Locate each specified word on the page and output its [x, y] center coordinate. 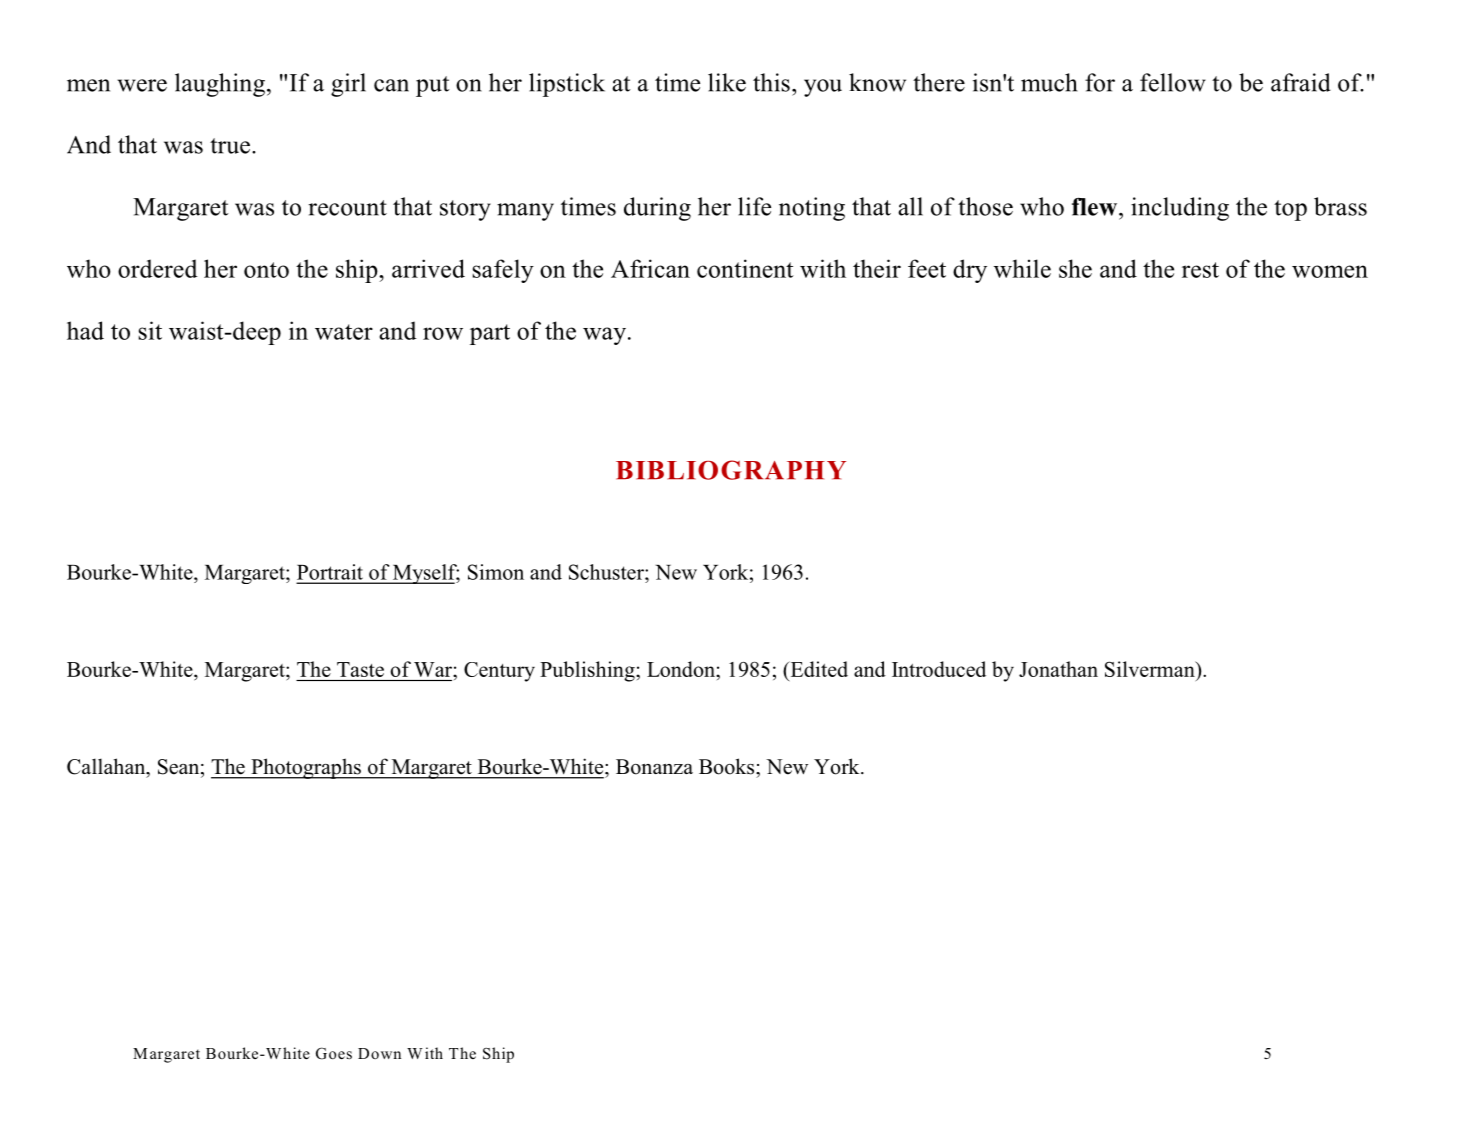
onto [266, 270]
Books [728, 766]
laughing [220, 85]
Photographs [306, 768]
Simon [496, 572]
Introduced [939, 669]
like [727, 82]
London [682, 669]
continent [745, 268]
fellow [1173, 82]
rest [1200, 270]
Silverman [1151, 669]
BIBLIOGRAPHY [731, 470]
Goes [334, 1053]
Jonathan [1058, 669]
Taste [360, 669]
